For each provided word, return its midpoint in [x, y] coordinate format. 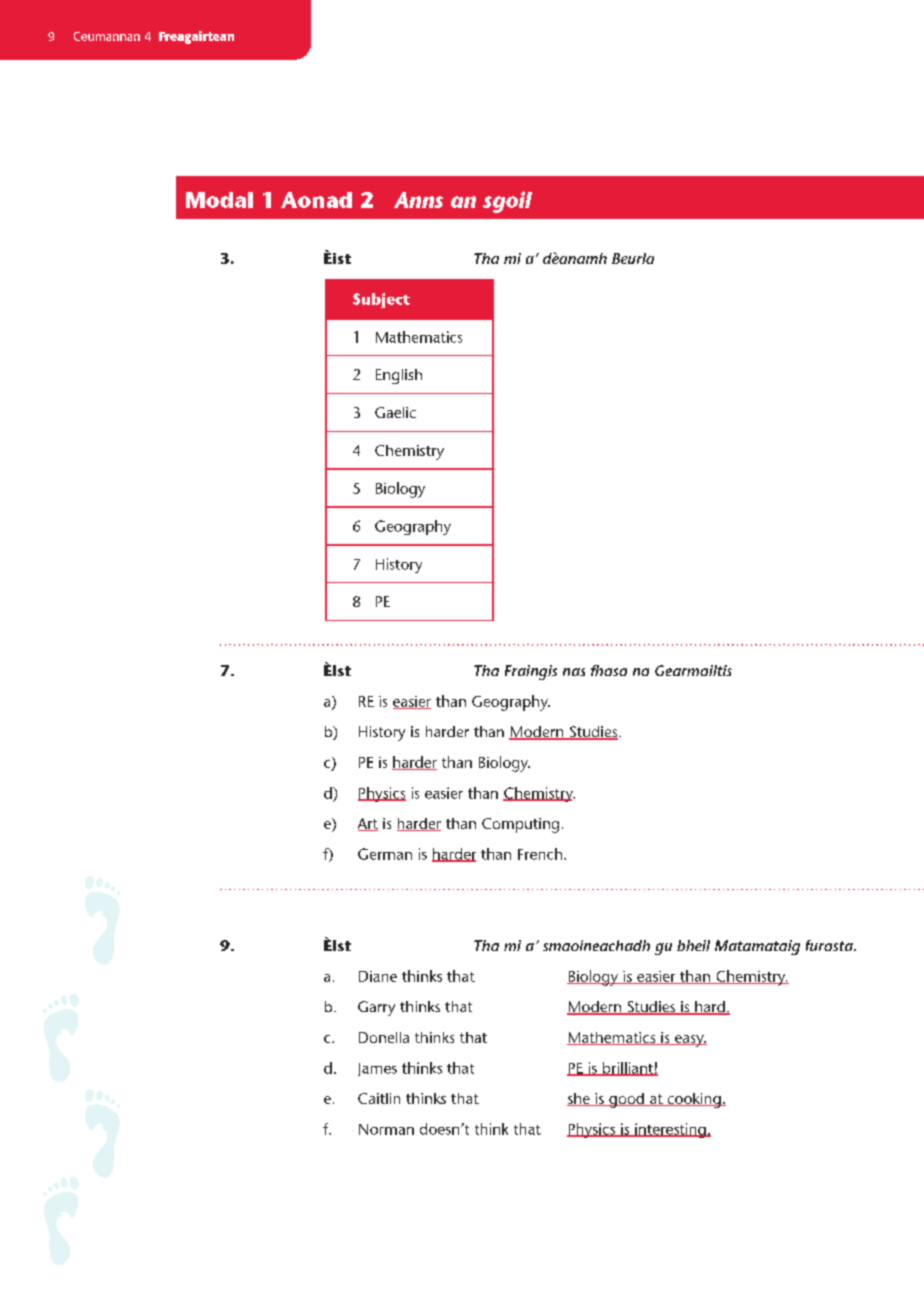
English [399, 376]
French [540, 854]
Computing [520, 825]
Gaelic [395, 412]
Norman [386, 1129]
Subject [381, 300]
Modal [219, 200]
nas [574, 672]
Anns [418, 200]
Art [368, 824]
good [626, 1100]
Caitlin [379, 1098]
